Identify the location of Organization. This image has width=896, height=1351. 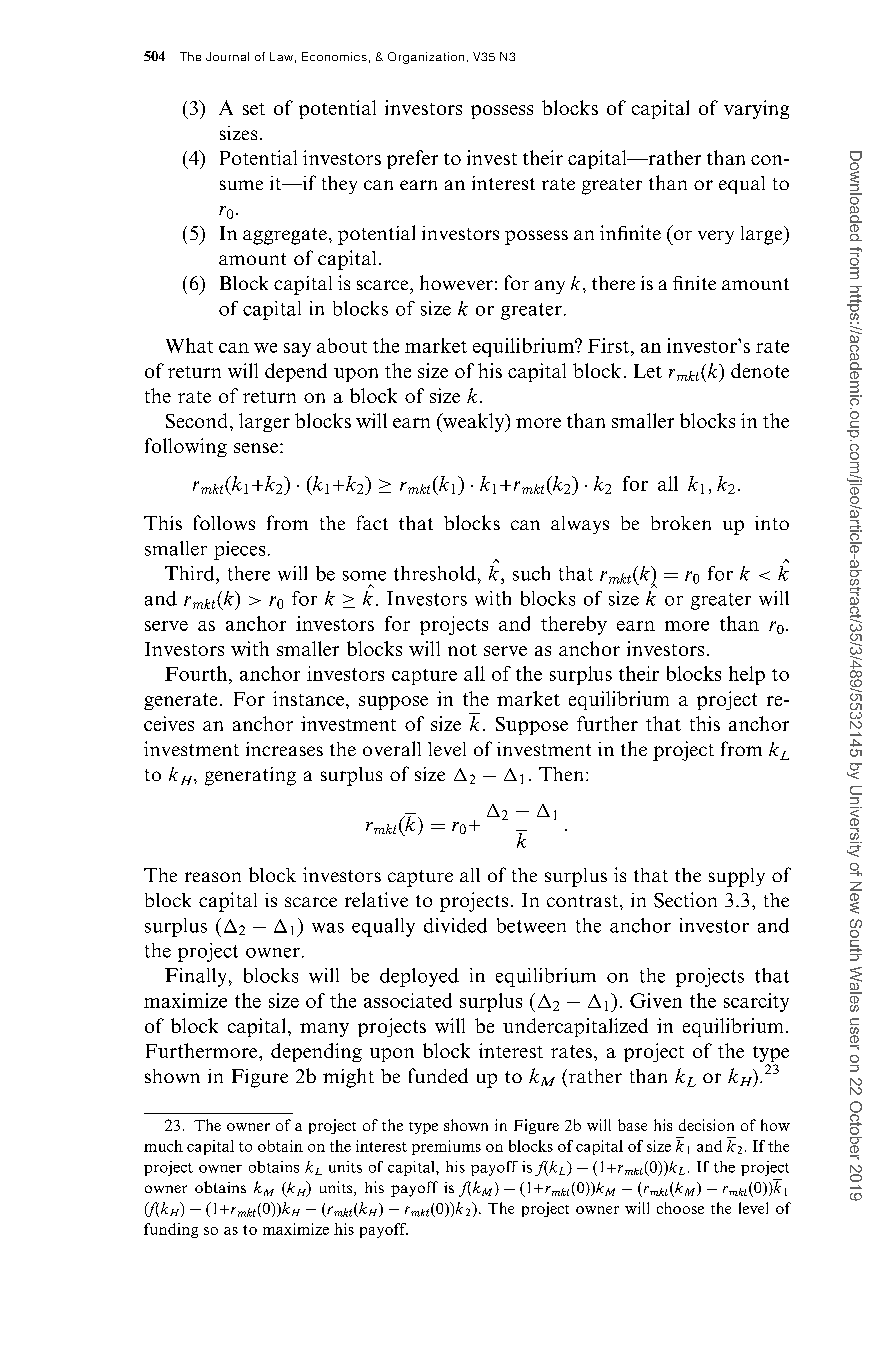
(426, 58).
